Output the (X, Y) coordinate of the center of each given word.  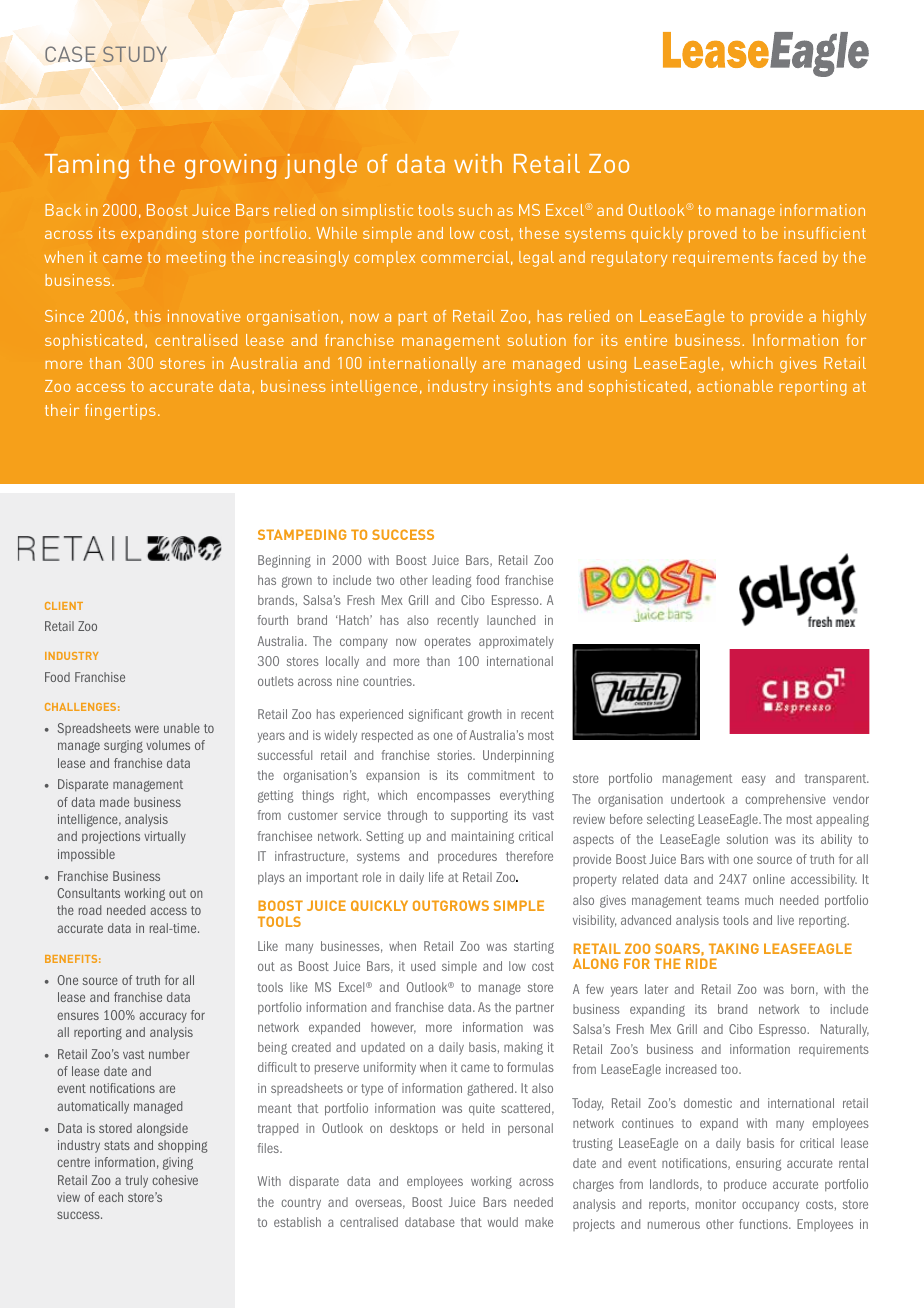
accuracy (163, 1017)
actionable (735, 386)
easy (754, 780)
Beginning (284, 561)
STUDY (134, 54)
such (475, 210)
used (423, 966)
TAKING (734, 948)
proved (713, 235)
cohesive (175, 1180)
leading (452, 581)
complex (384, 259)
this (148, 316)
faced (797, 257)
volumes (168, 745)
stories (456, 755)
